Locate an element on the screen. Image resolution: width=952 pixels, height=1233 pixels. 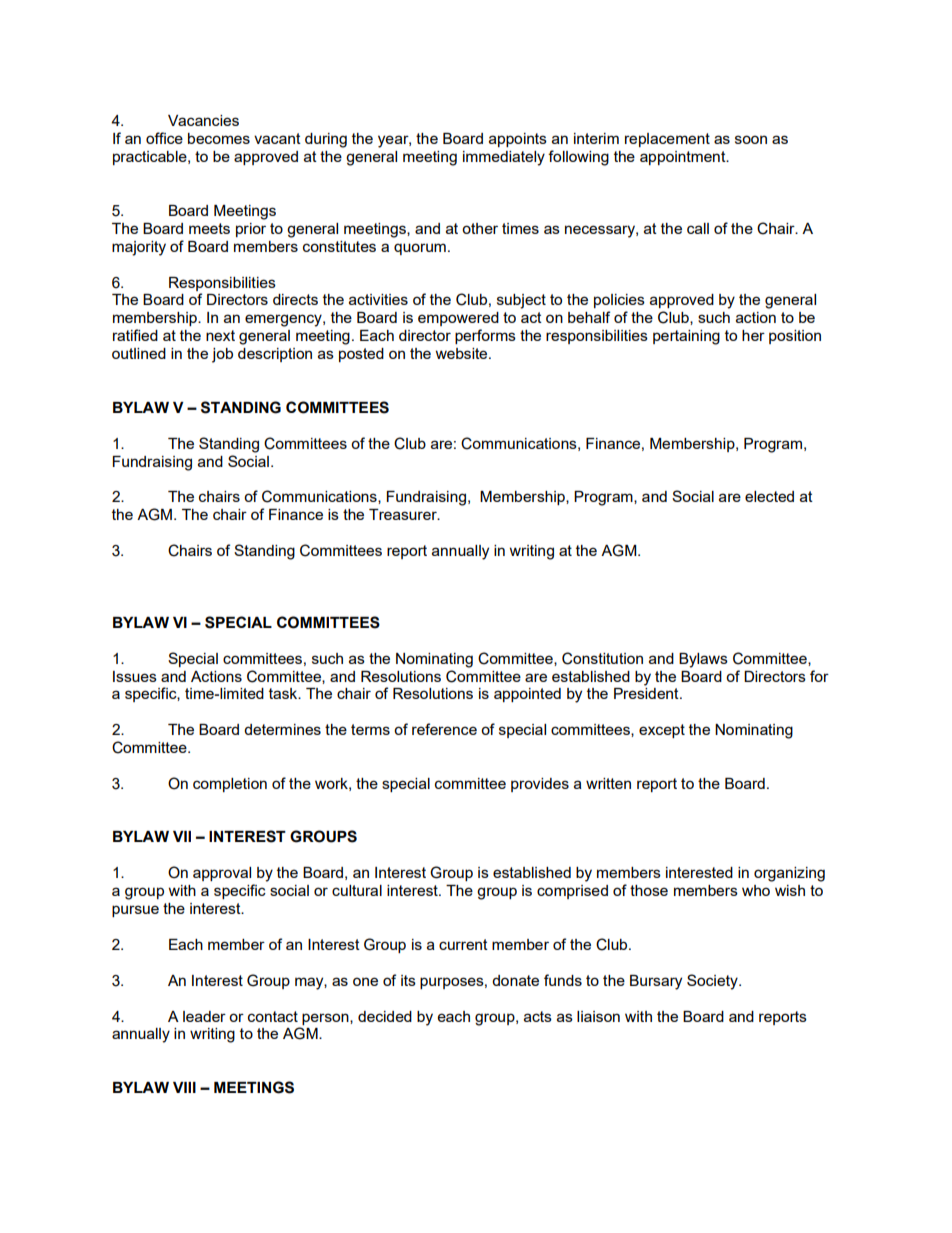
completion is located at coordinates (230, 785).
